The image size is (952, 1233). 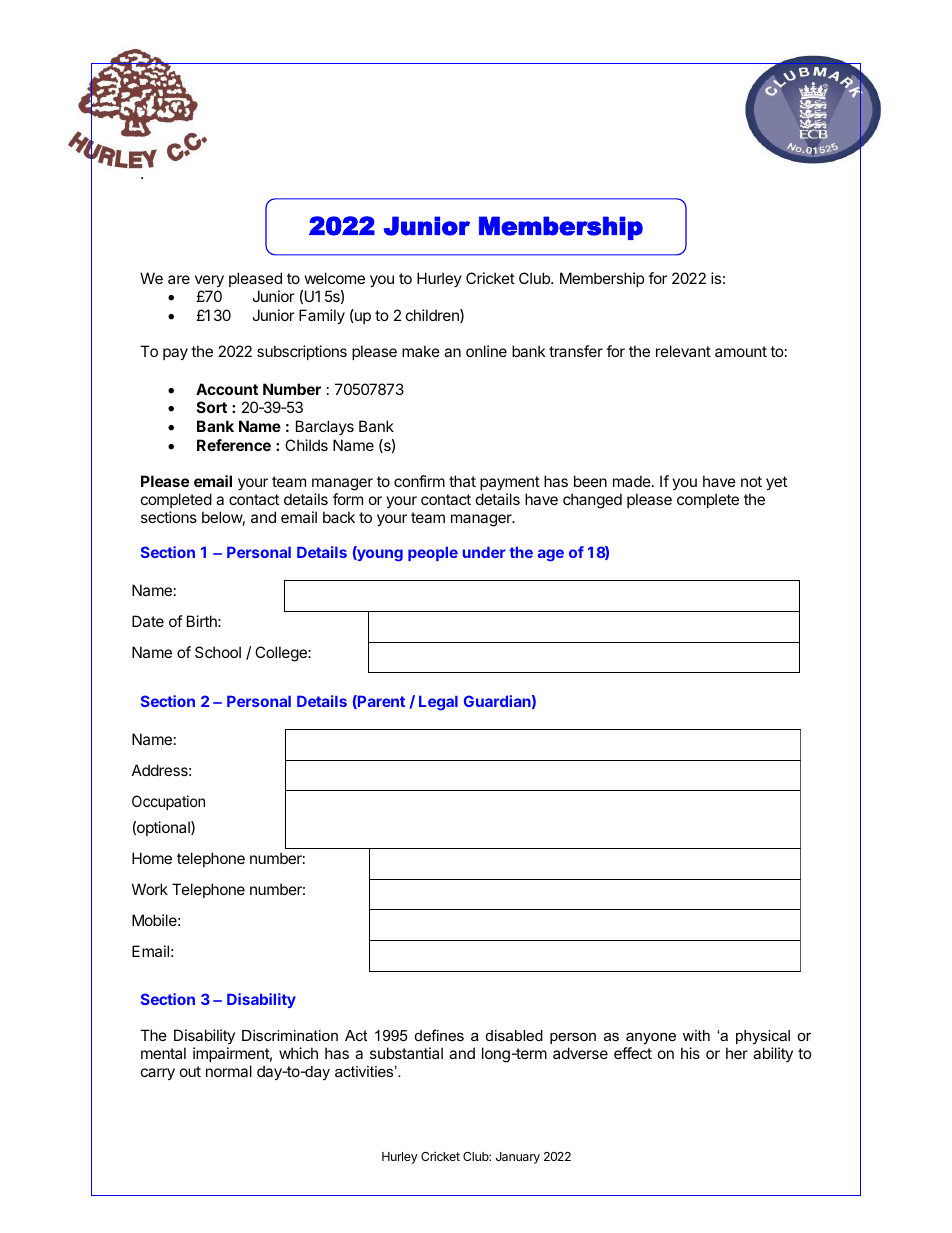 I want to click on not, so click(x=751, y=481).
